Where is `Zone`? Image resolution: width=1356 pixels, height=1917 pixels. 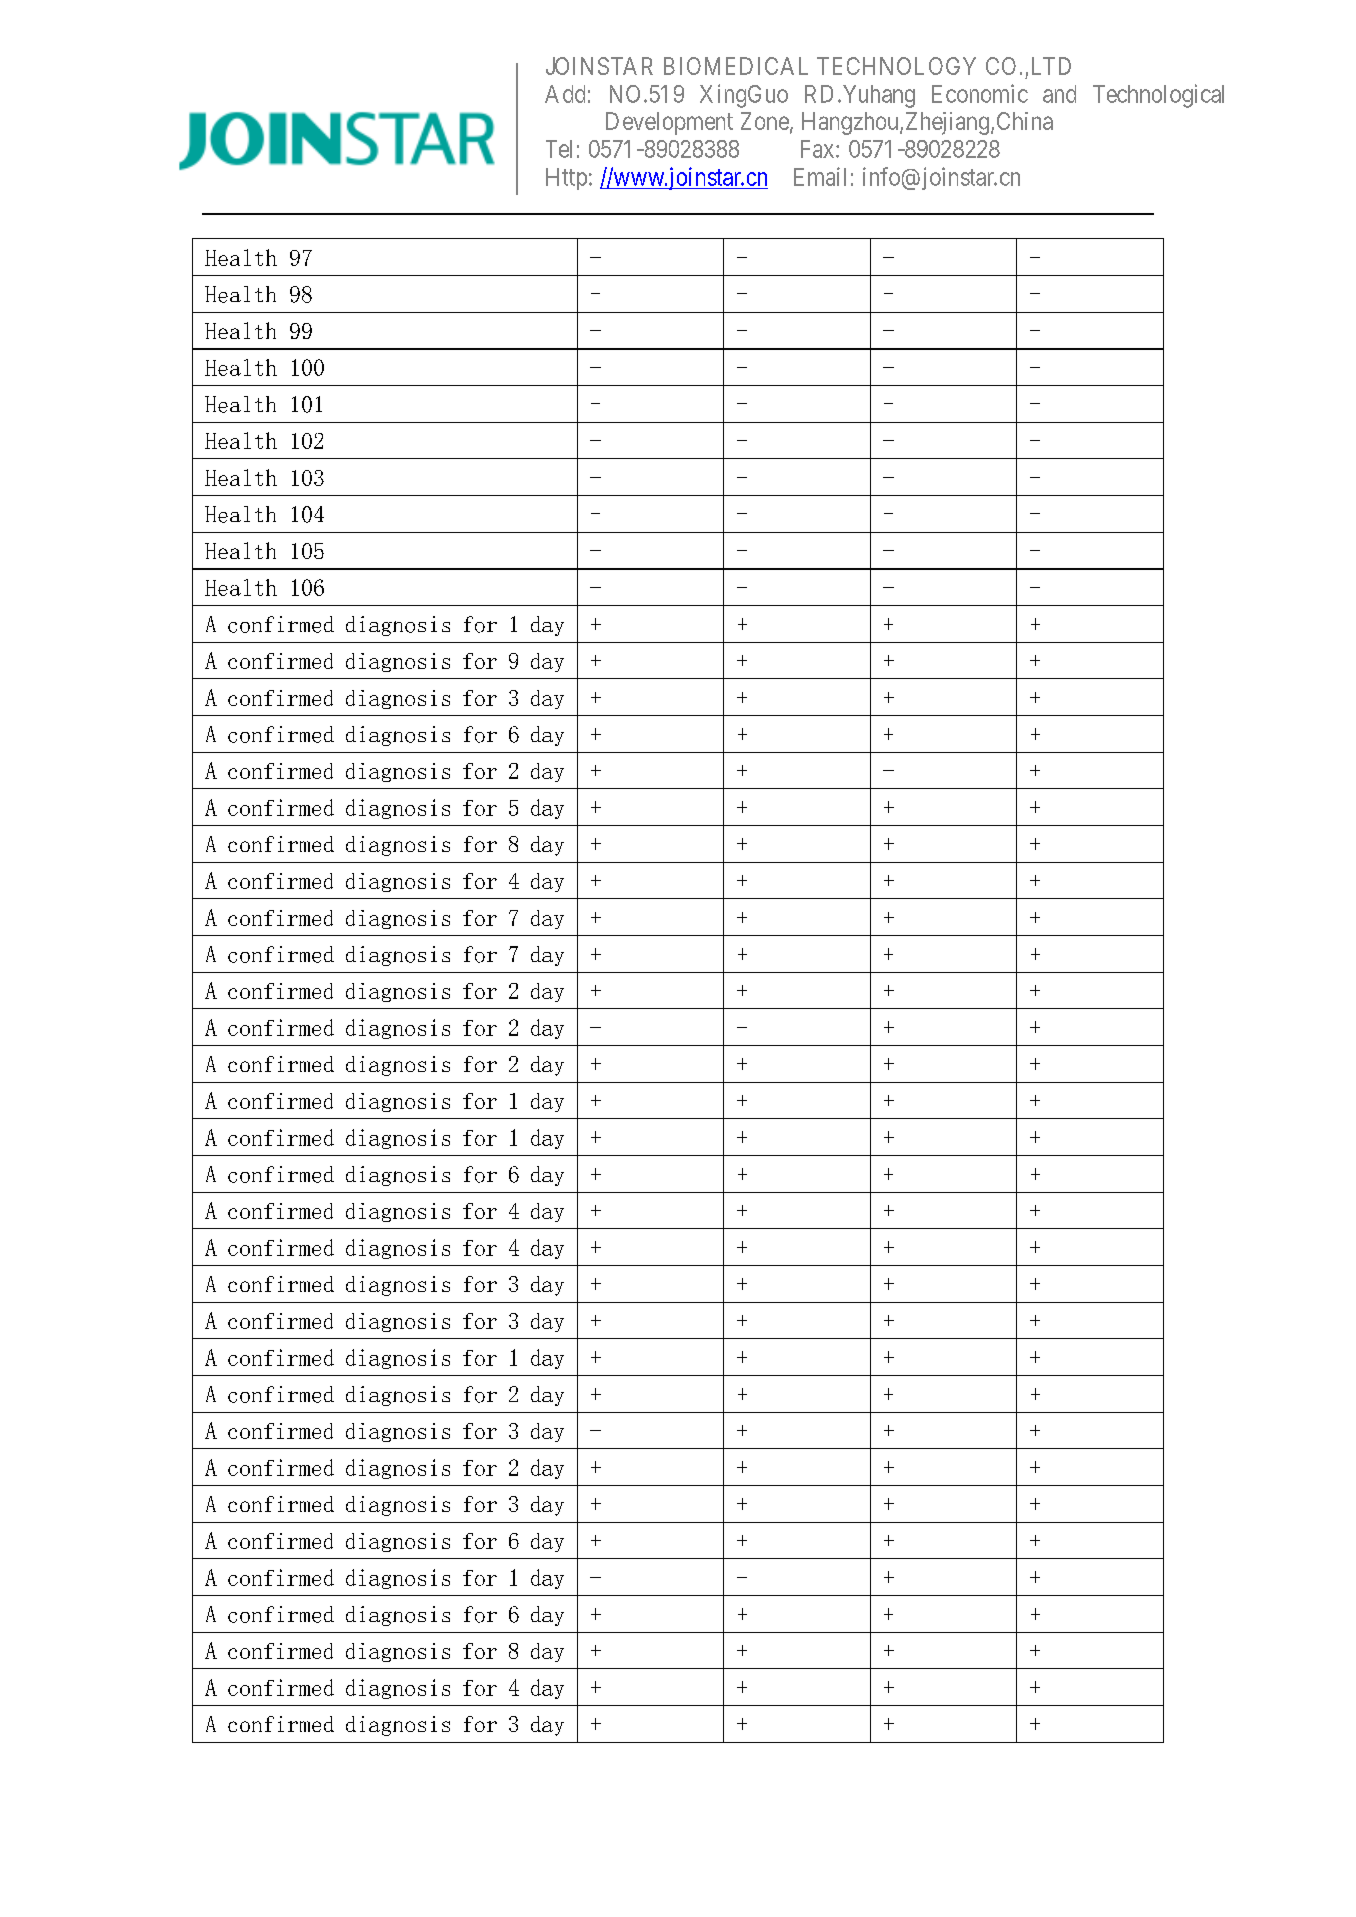
Zone is located at coordinates (765, 121).
